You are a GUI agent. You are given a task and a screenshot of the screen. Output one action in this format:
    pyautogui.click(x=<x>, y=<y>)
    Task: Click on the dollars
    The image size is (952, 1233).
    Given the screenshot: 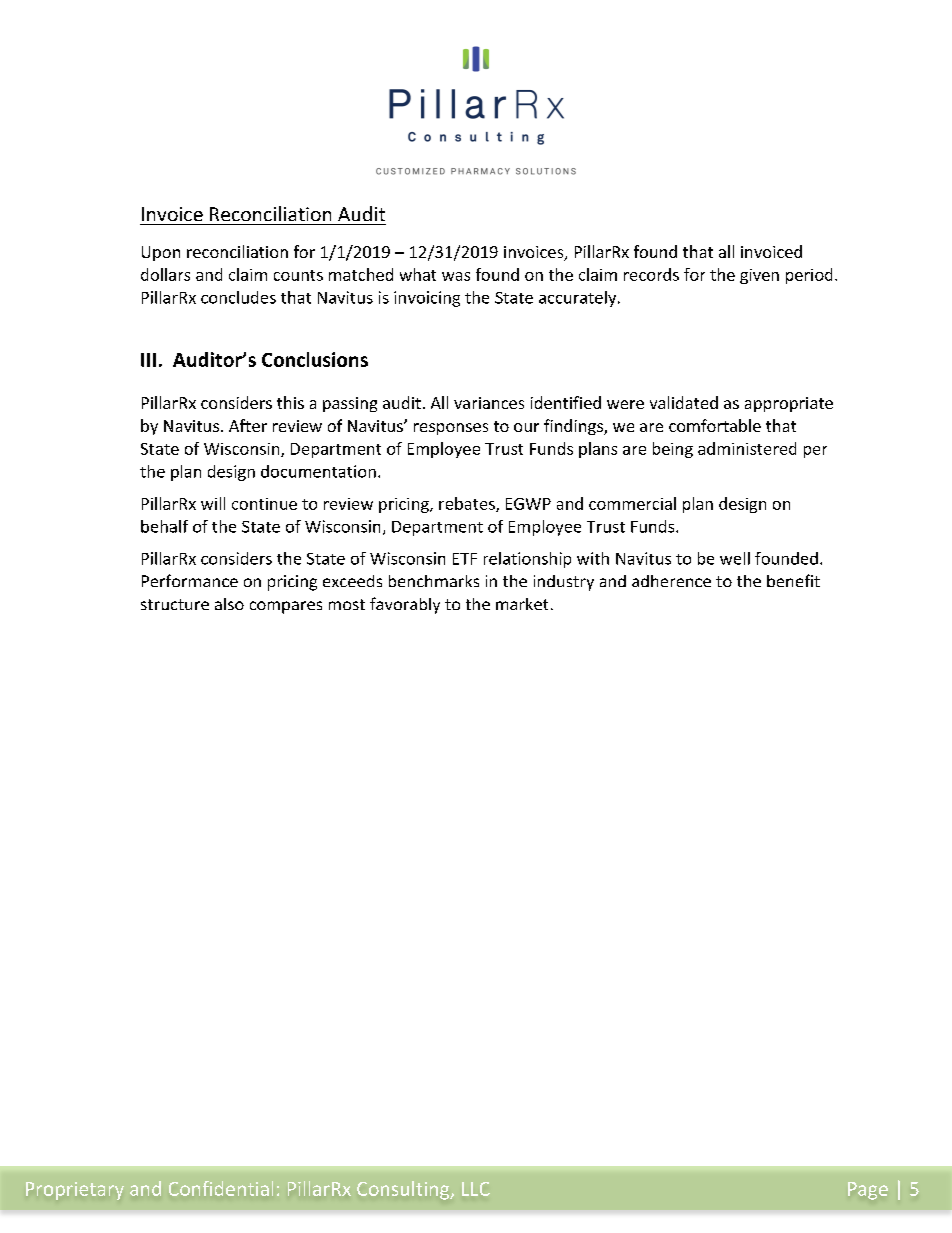 What is the action you would take?
    pyautogui.click(x=165, y=274)
